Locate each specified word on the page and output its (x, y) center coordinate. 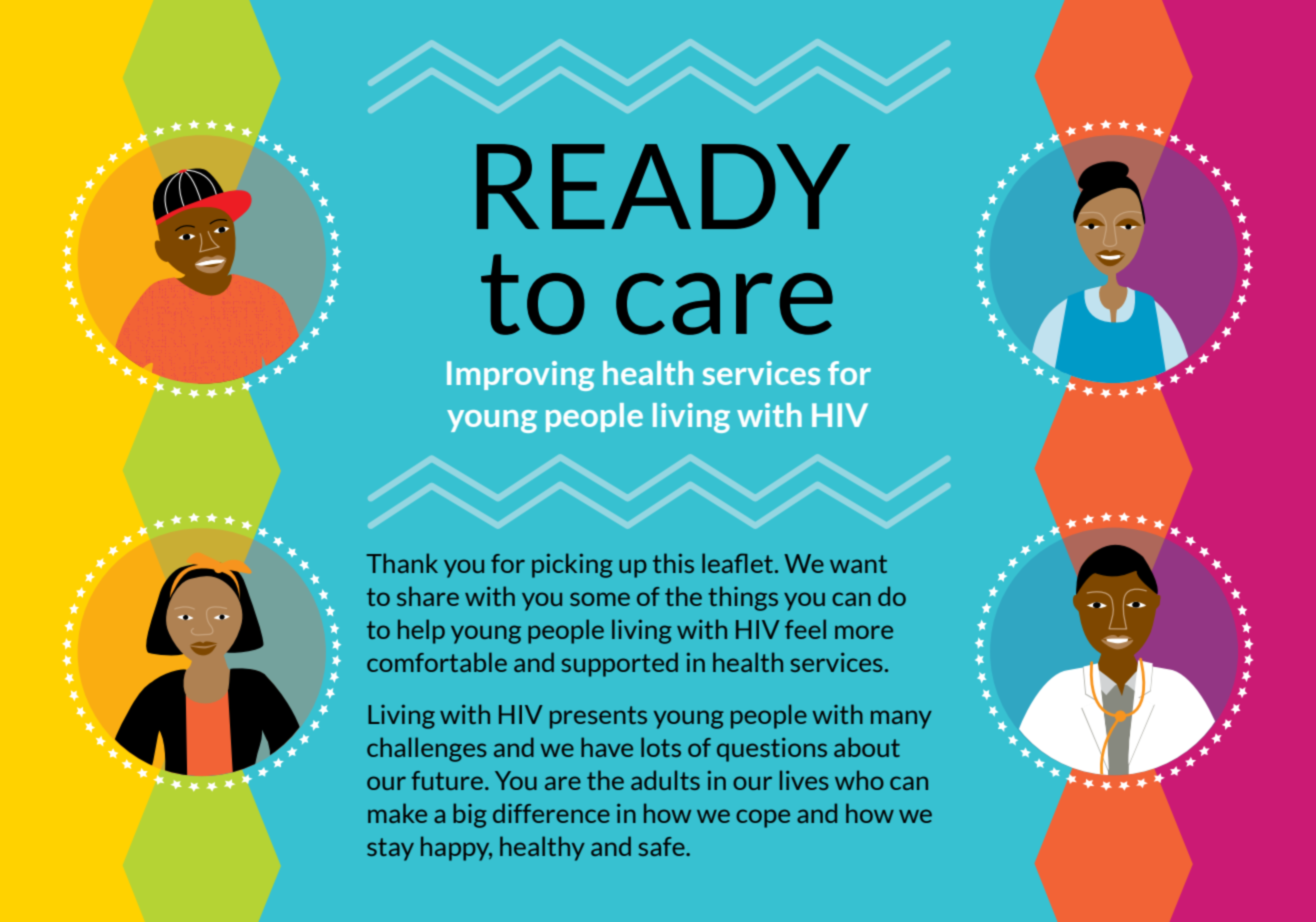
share (428, 596)
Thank (402, 563)
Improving (520, 376)
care (724, 304)
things (743, 598)
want (858, 564)
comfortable (437, 662)
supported (619, 664)
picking (572, 565)
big (470, 815)
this (673, 563)
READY (663, 186)
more (864, 632)
